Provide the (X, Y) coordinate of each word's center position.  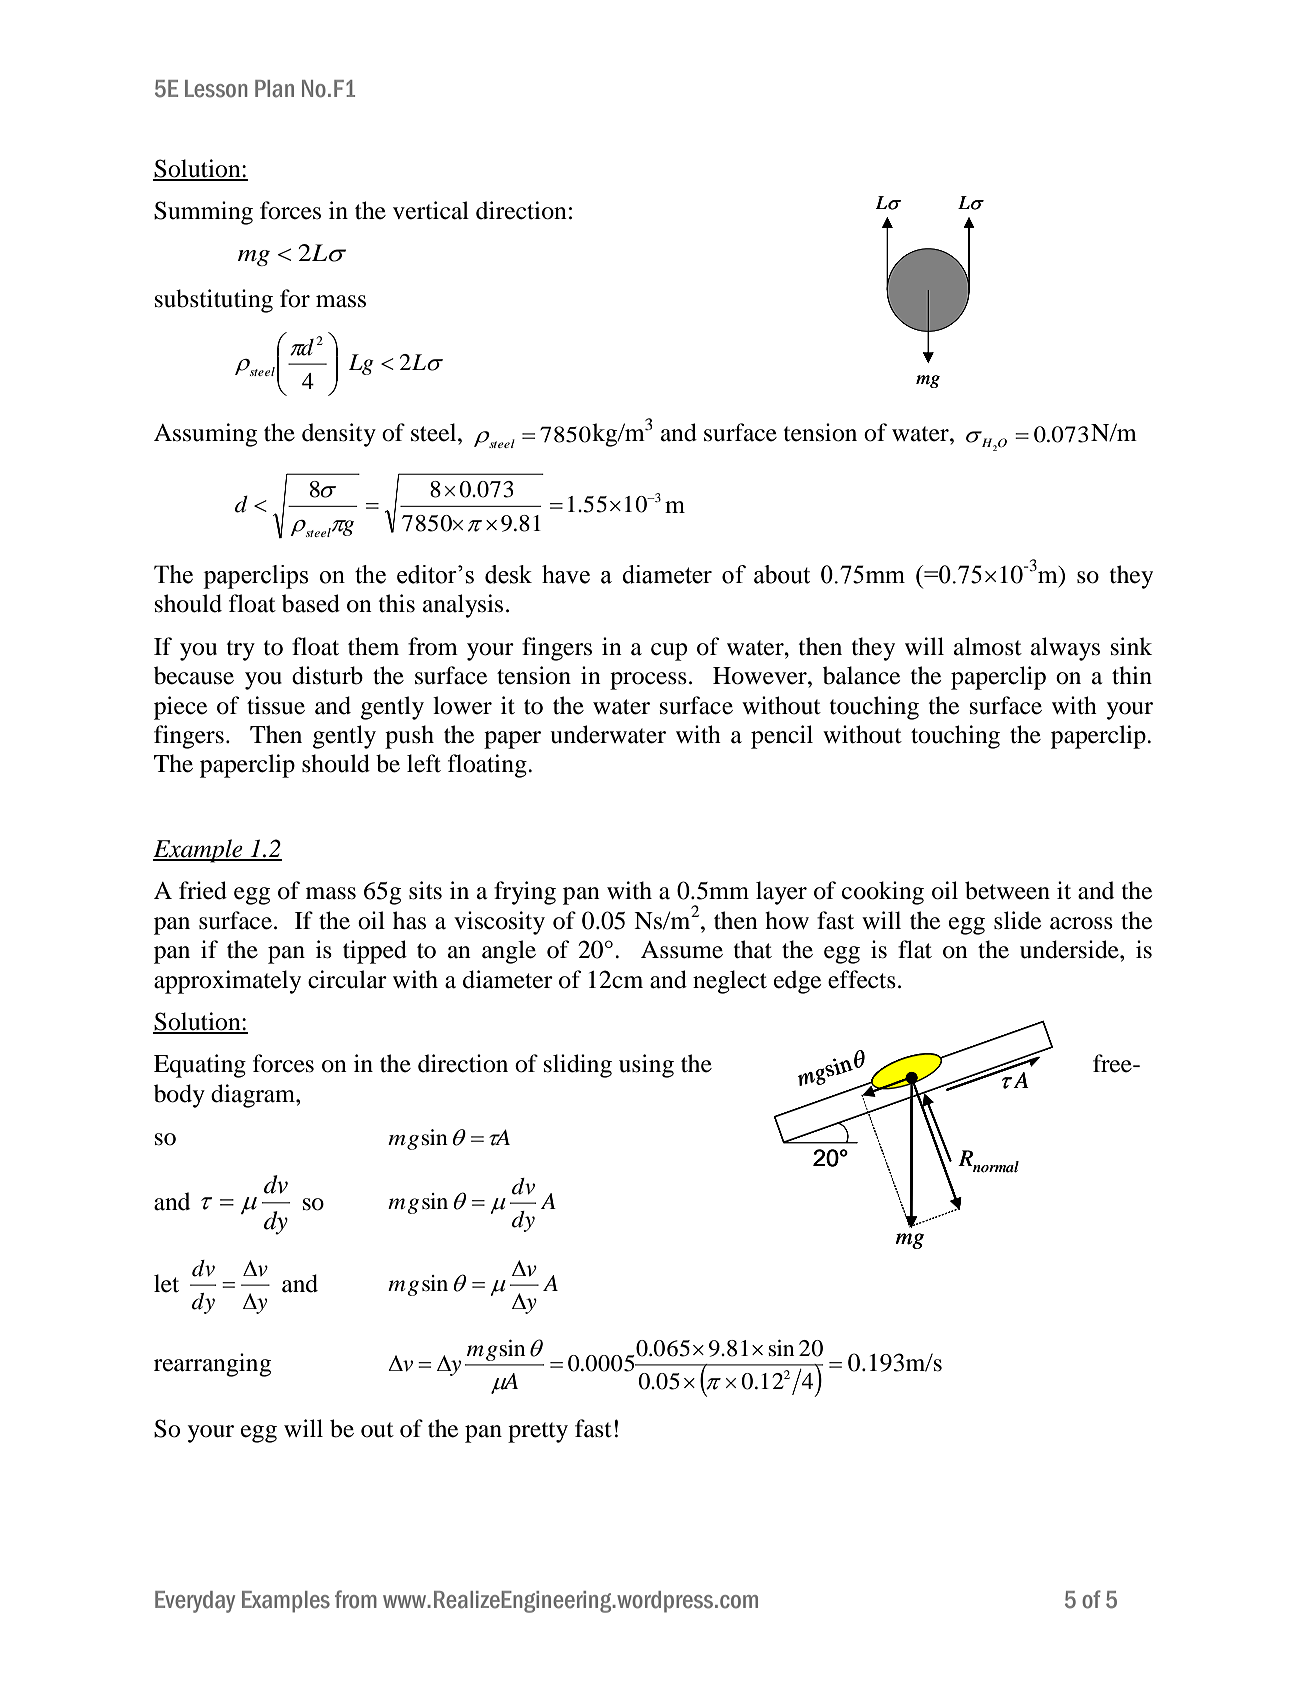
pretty (538, 1432)
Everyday (195, 1602)
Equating (200, 1066)
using (646, 1066)
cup (669, 652)
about (782, 574)
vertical (431, 210)
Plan (274, 88)
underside (1070, 949)
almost (988, 646)
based (311, 603)
